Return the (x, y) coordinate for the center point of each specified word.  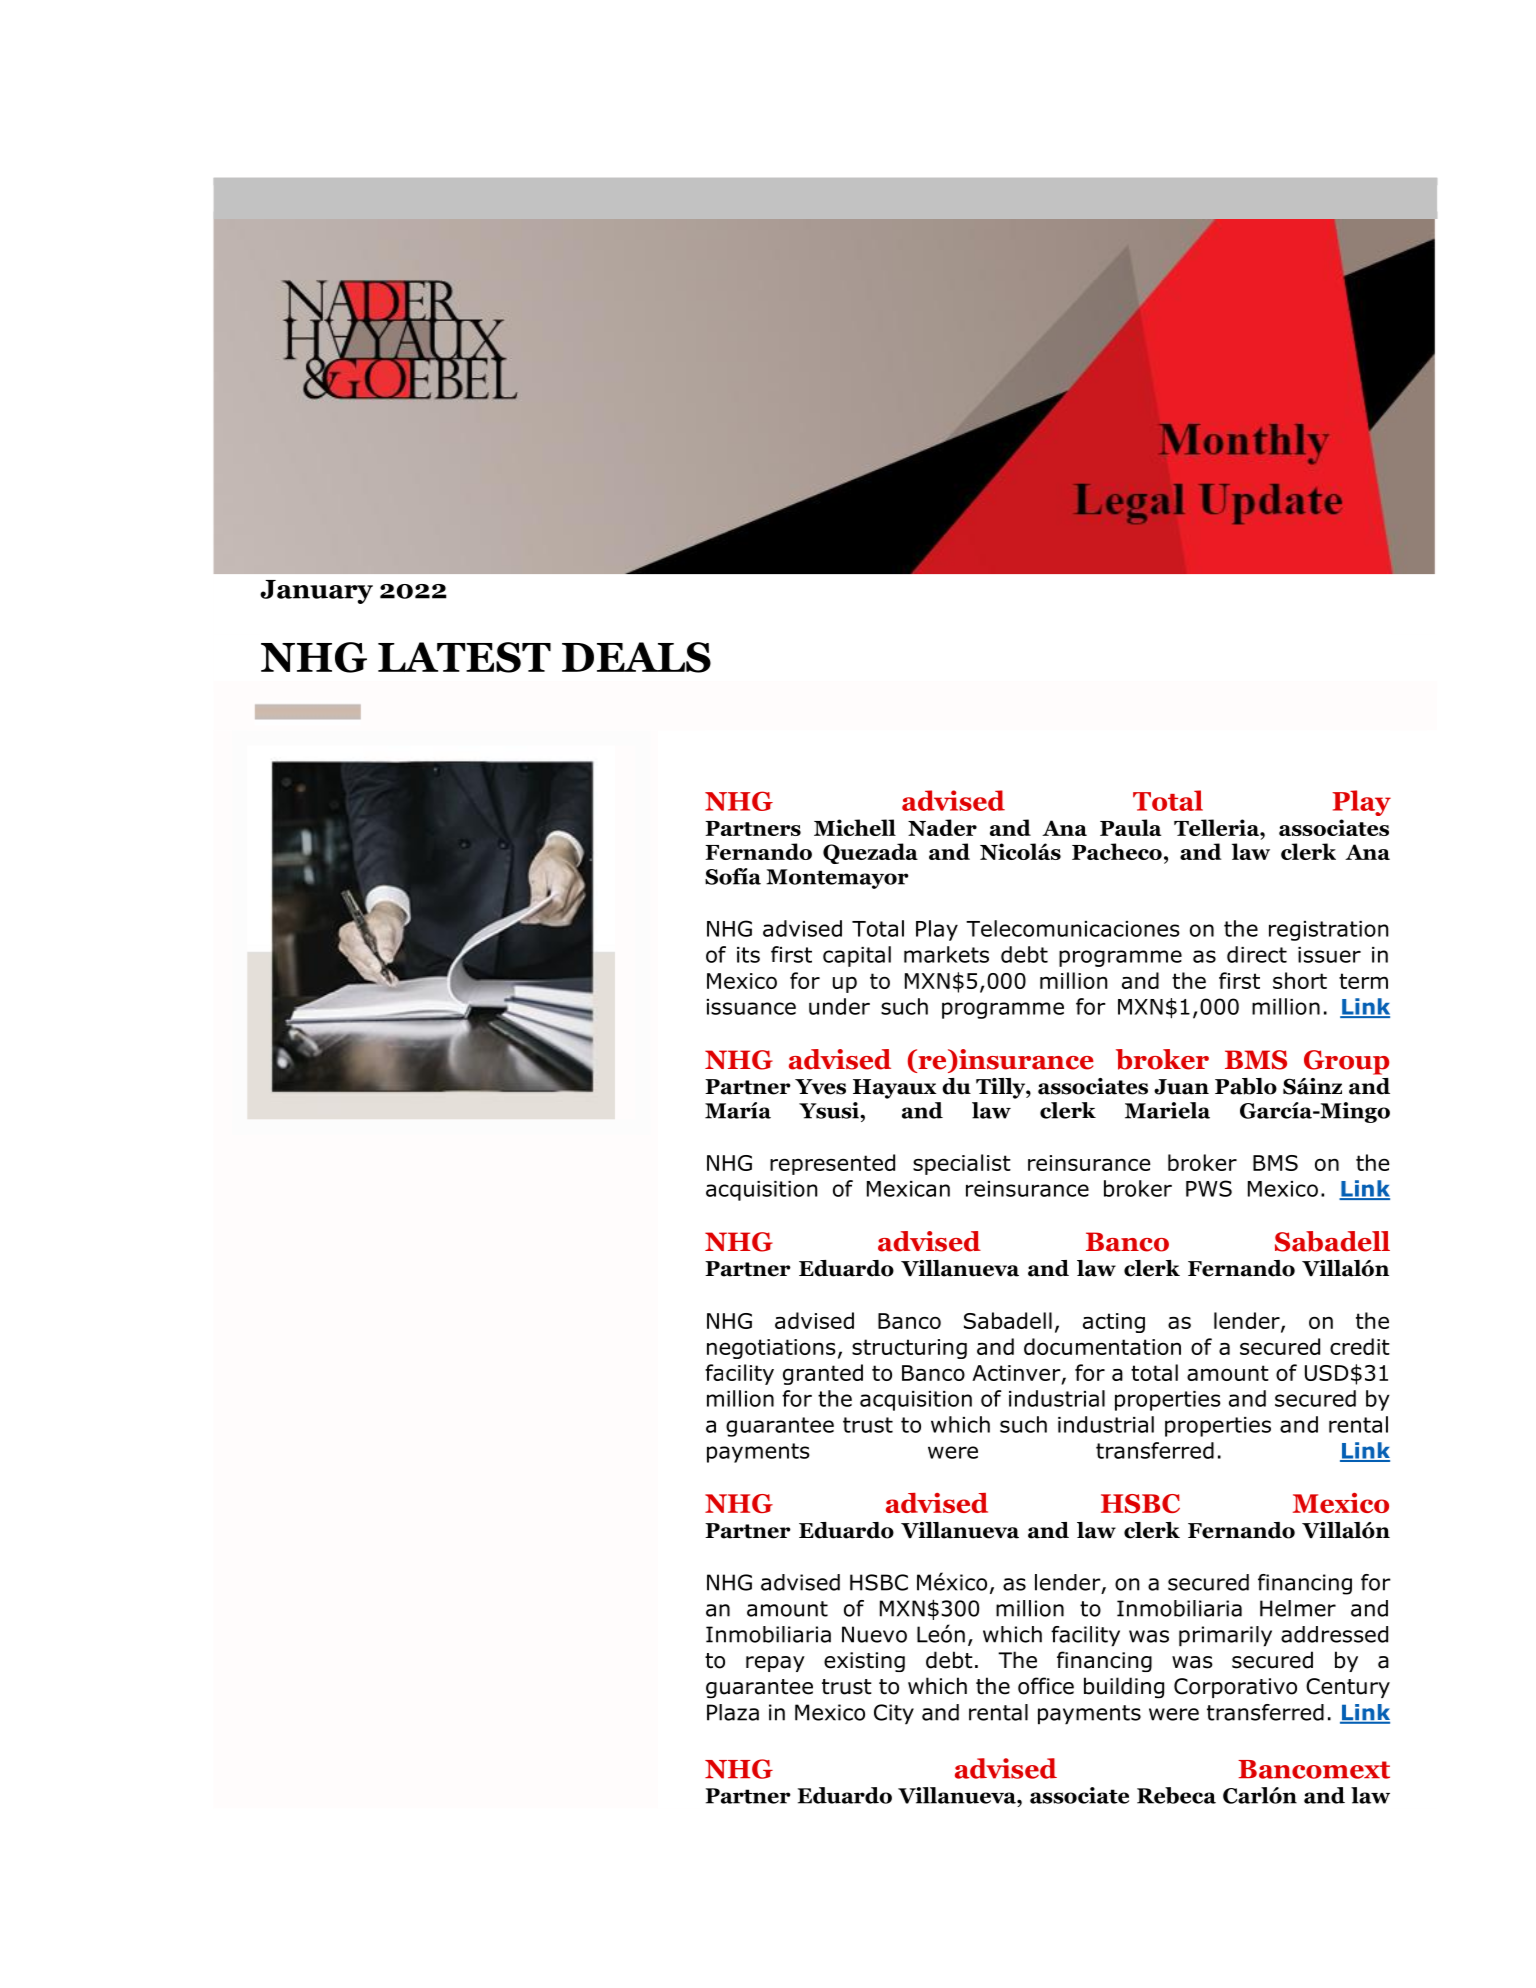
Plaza (733, 1712)
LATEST (464, 657)
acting (1114, 1323)
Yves (820, 1087)
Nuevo (874, 1634)
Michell (855, 827)
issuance (751, 1007)
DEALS (636, 657)
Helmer (1298, 1608)
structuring (909, 1349)
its (748, 955)
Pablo (1246, 1086)
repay (775, 1664)
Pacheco (1117, 851)
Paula (1130, 827)
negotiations (771, 1349)
